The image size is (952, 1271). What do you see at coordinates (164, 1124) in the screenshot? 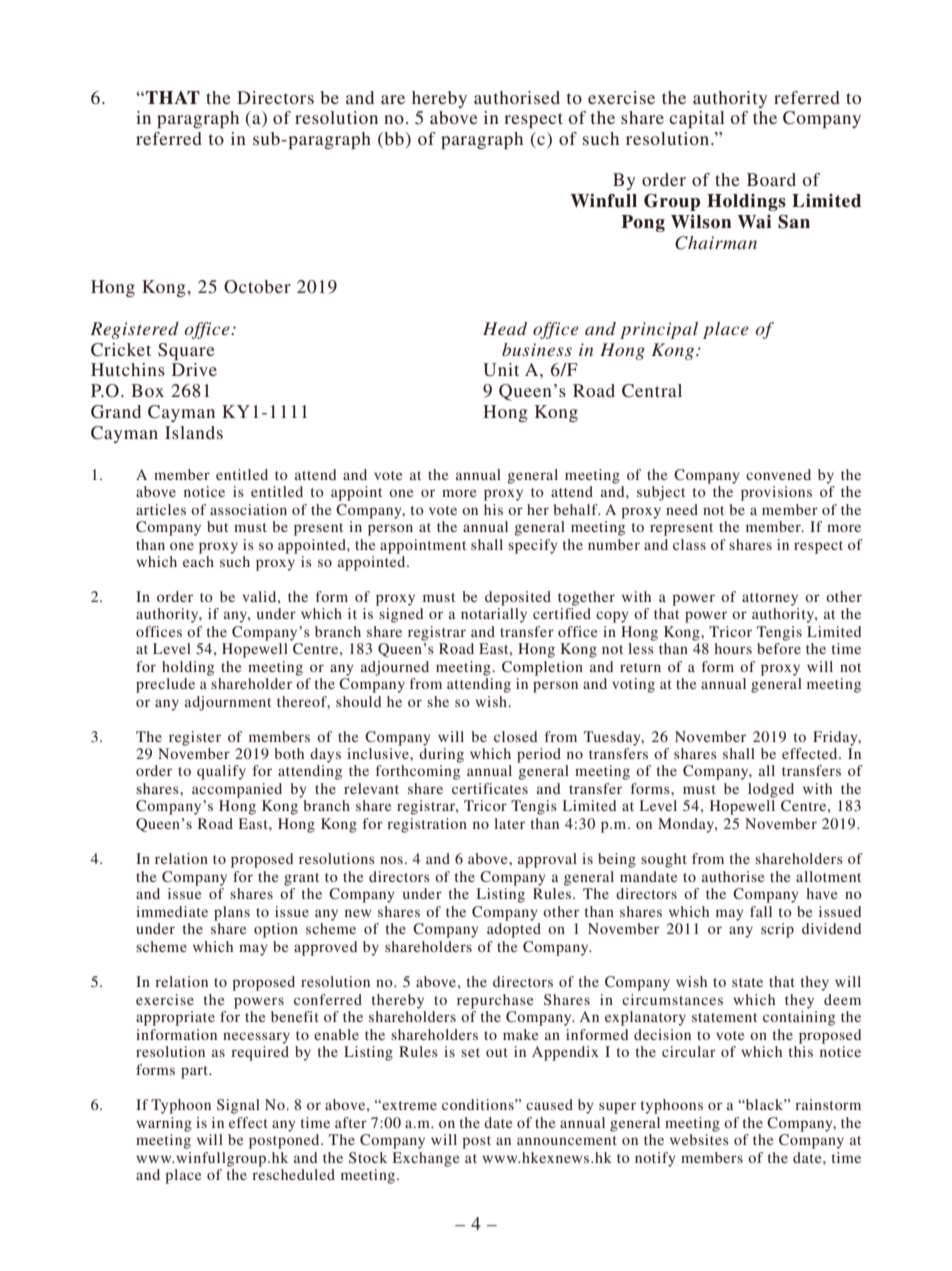
I see `warning` at bounding box center [164, 1124].
